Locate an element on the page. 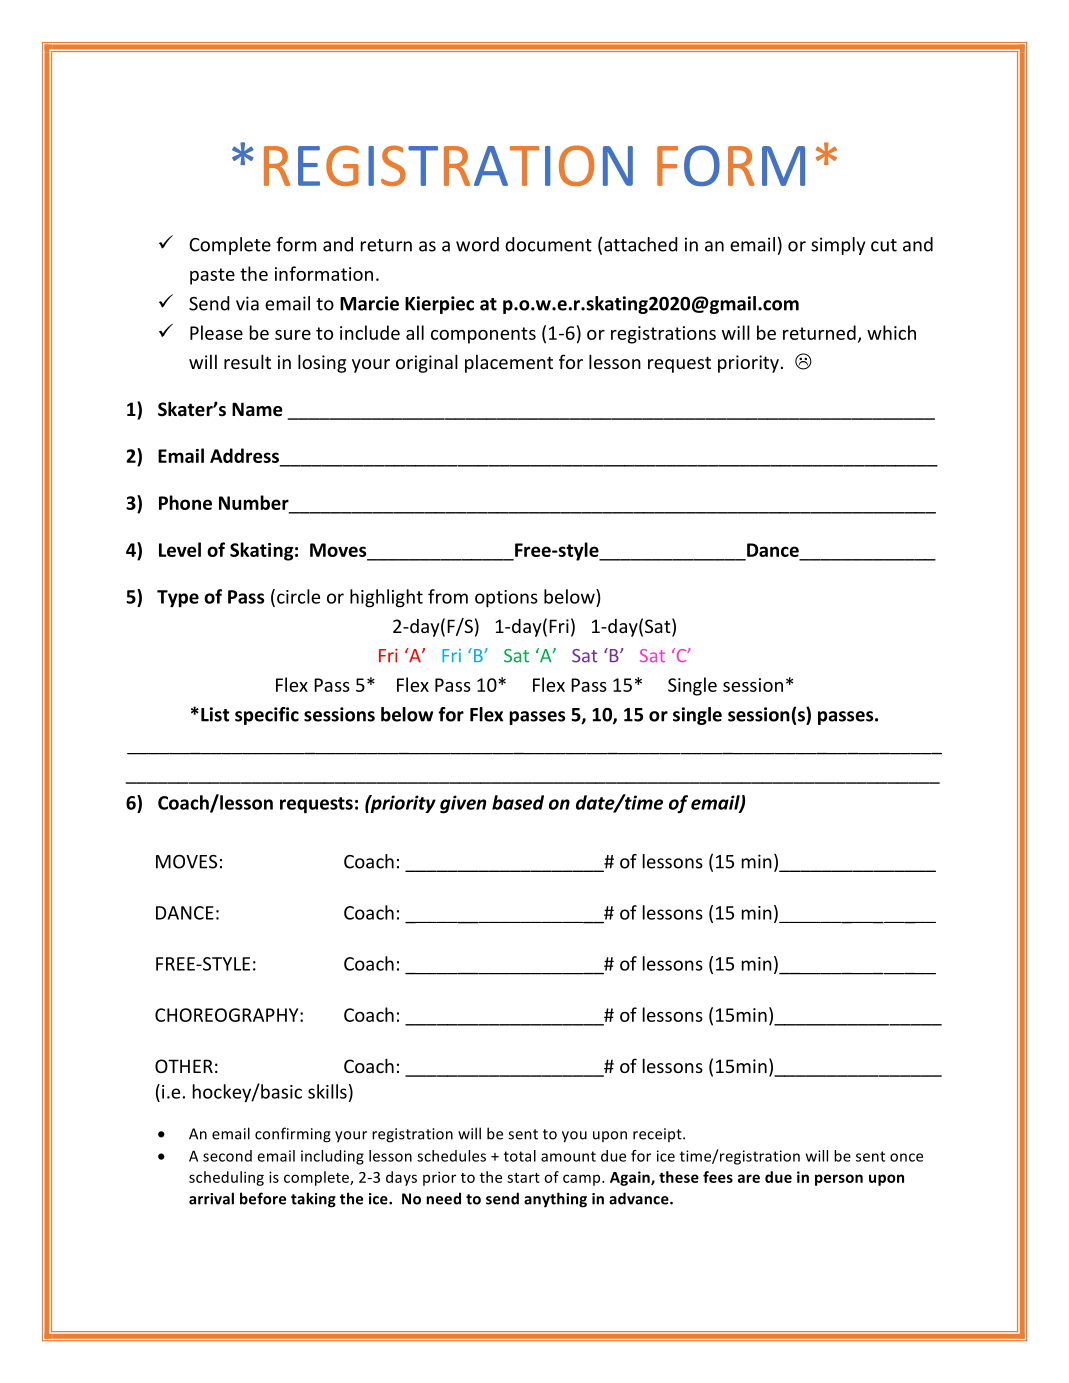 Image resolution: width=1069 pixels, height=1383 pixels. document is located at coordinates (548, 244).
